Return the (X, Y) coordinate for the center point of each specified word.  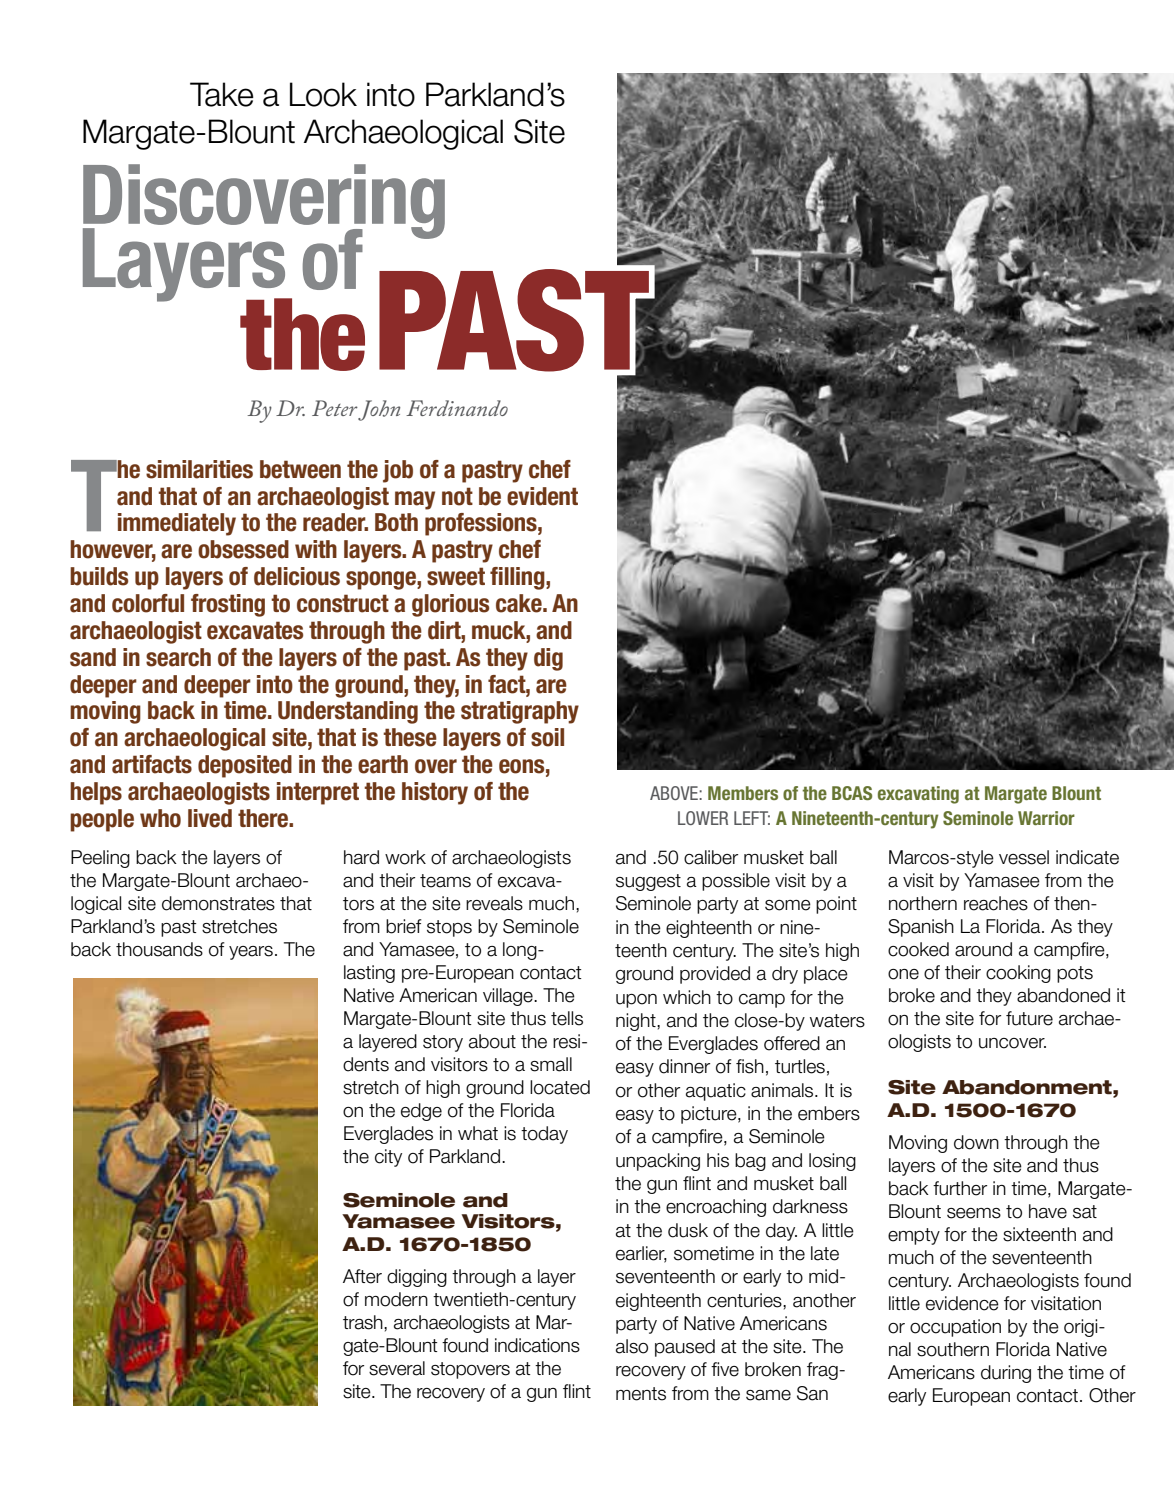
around (983, 949)
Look (323, 94)
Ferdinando (457, 408)
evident (542, 496)
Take (222, 94)
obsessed (243, 549)
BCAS (852, 793)
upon (636, 1001)
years (251, 953)
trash (364, 1322)
